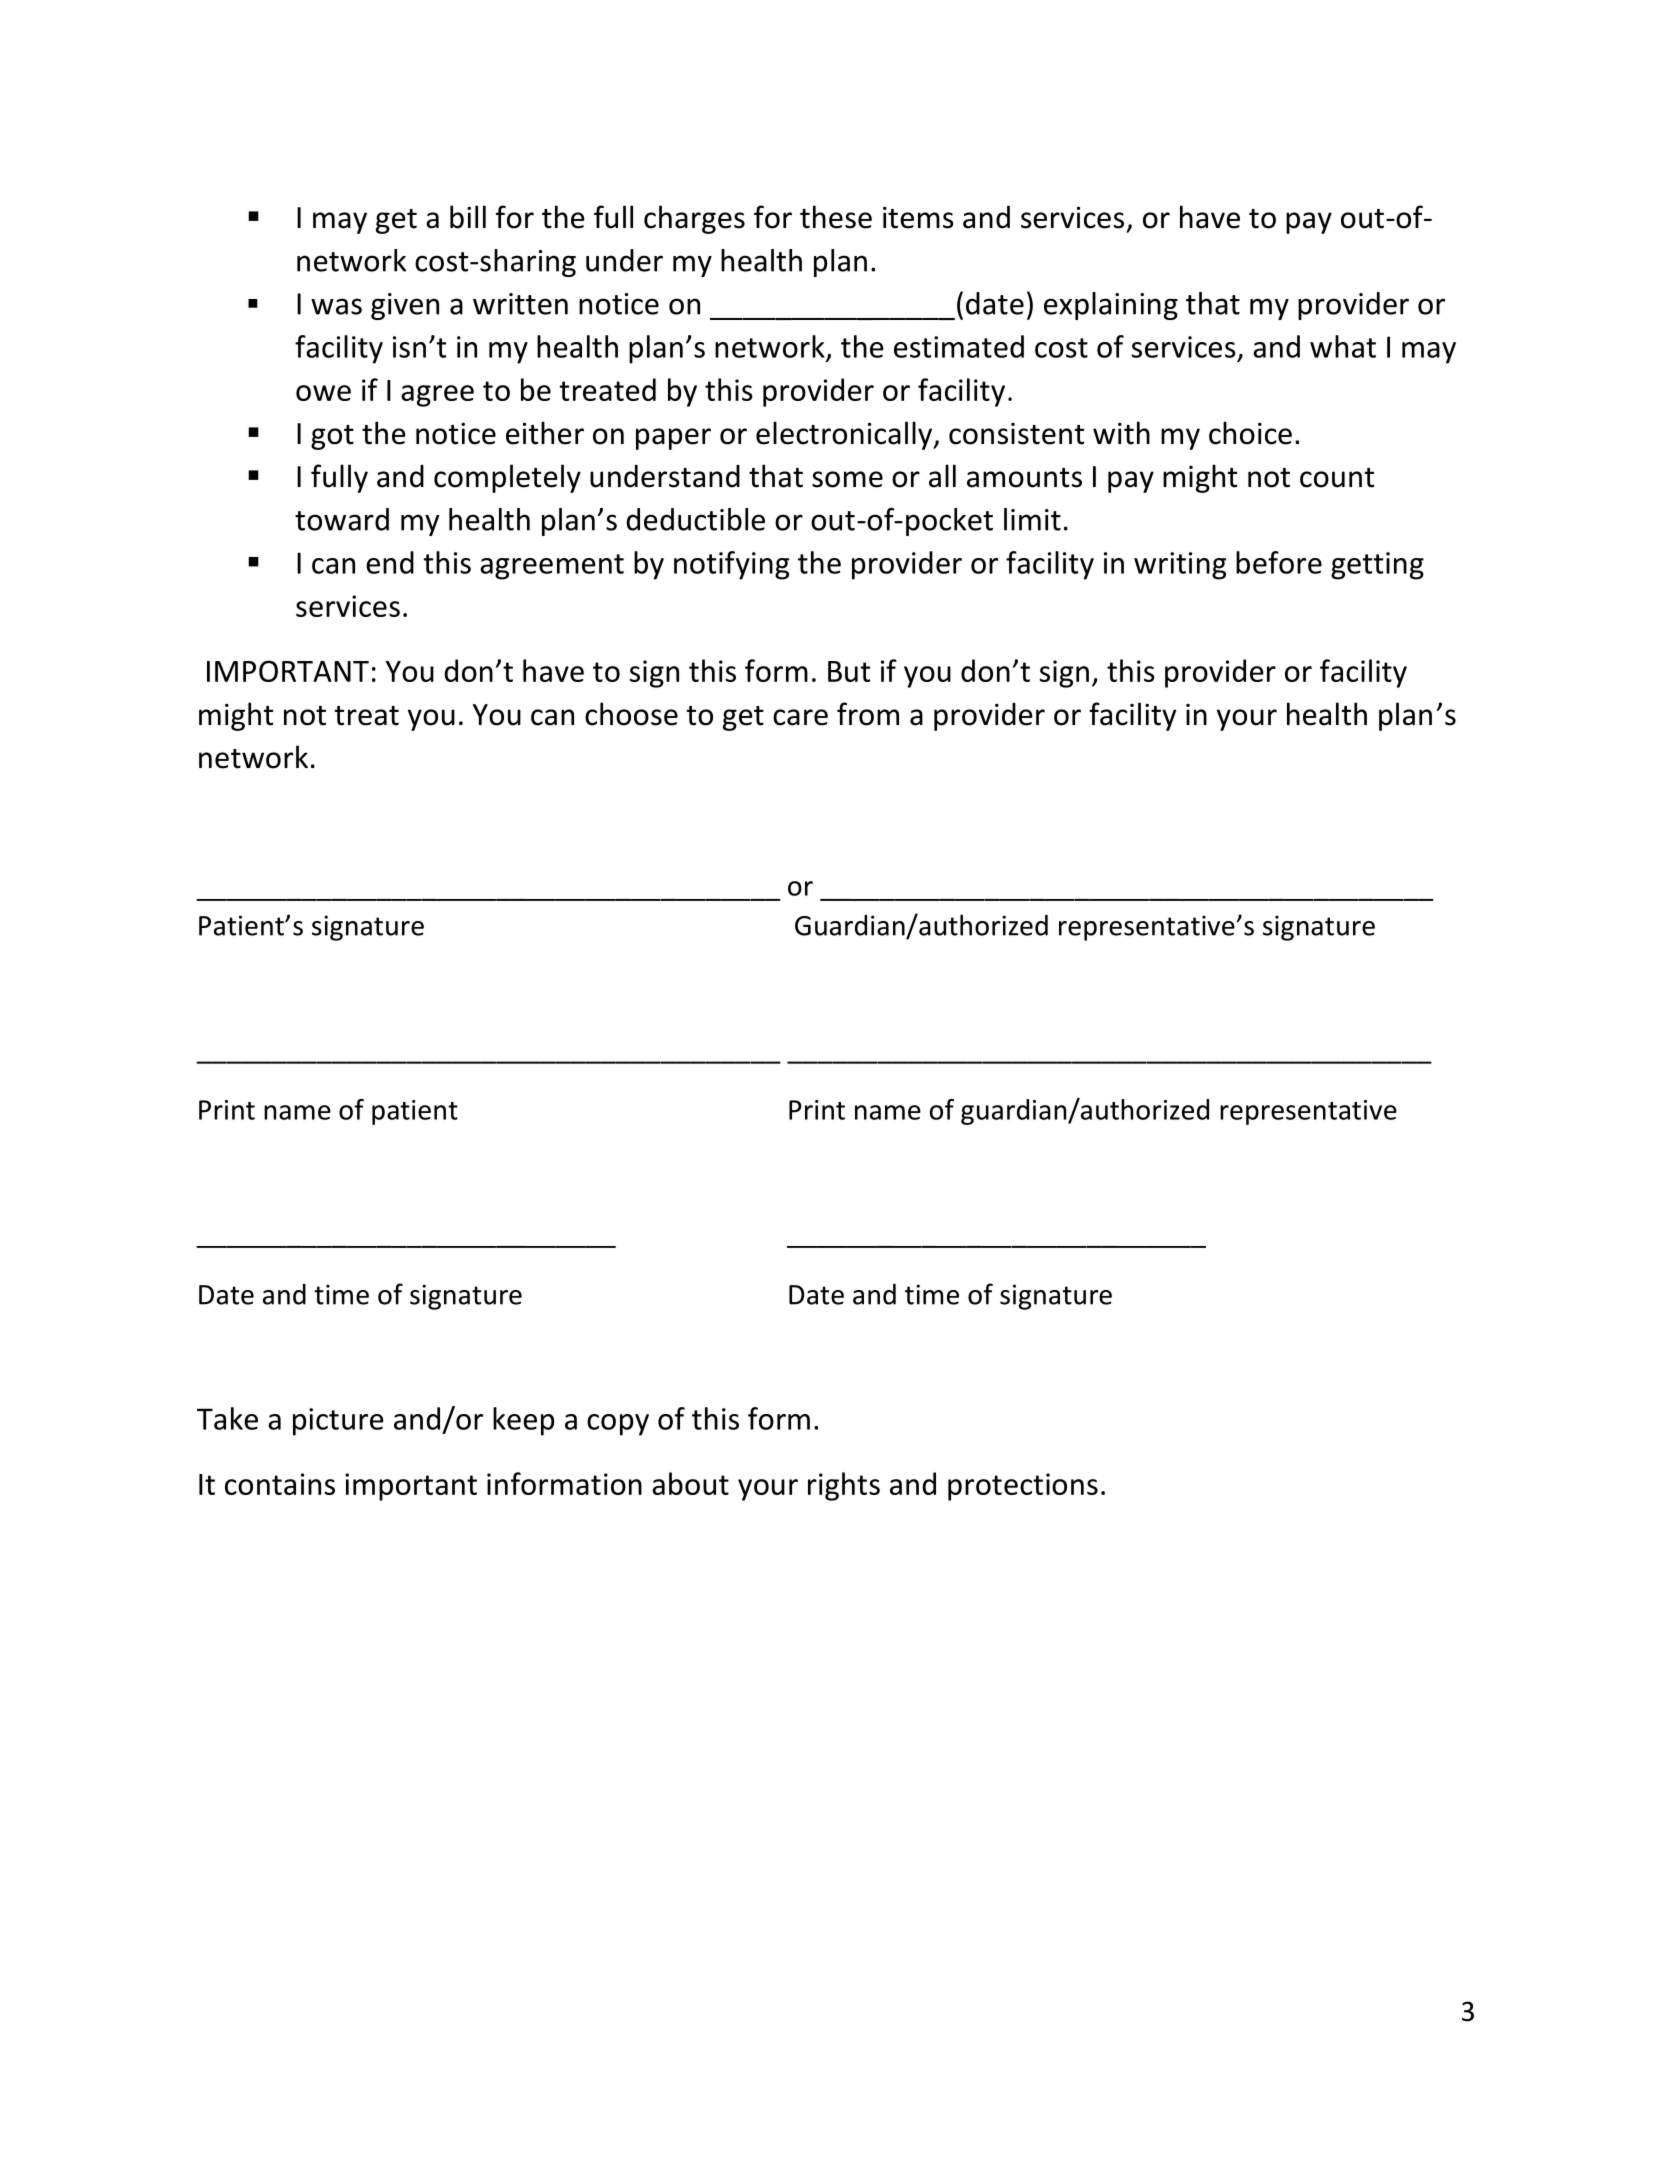  I want to click on from, so click(868, 714).
